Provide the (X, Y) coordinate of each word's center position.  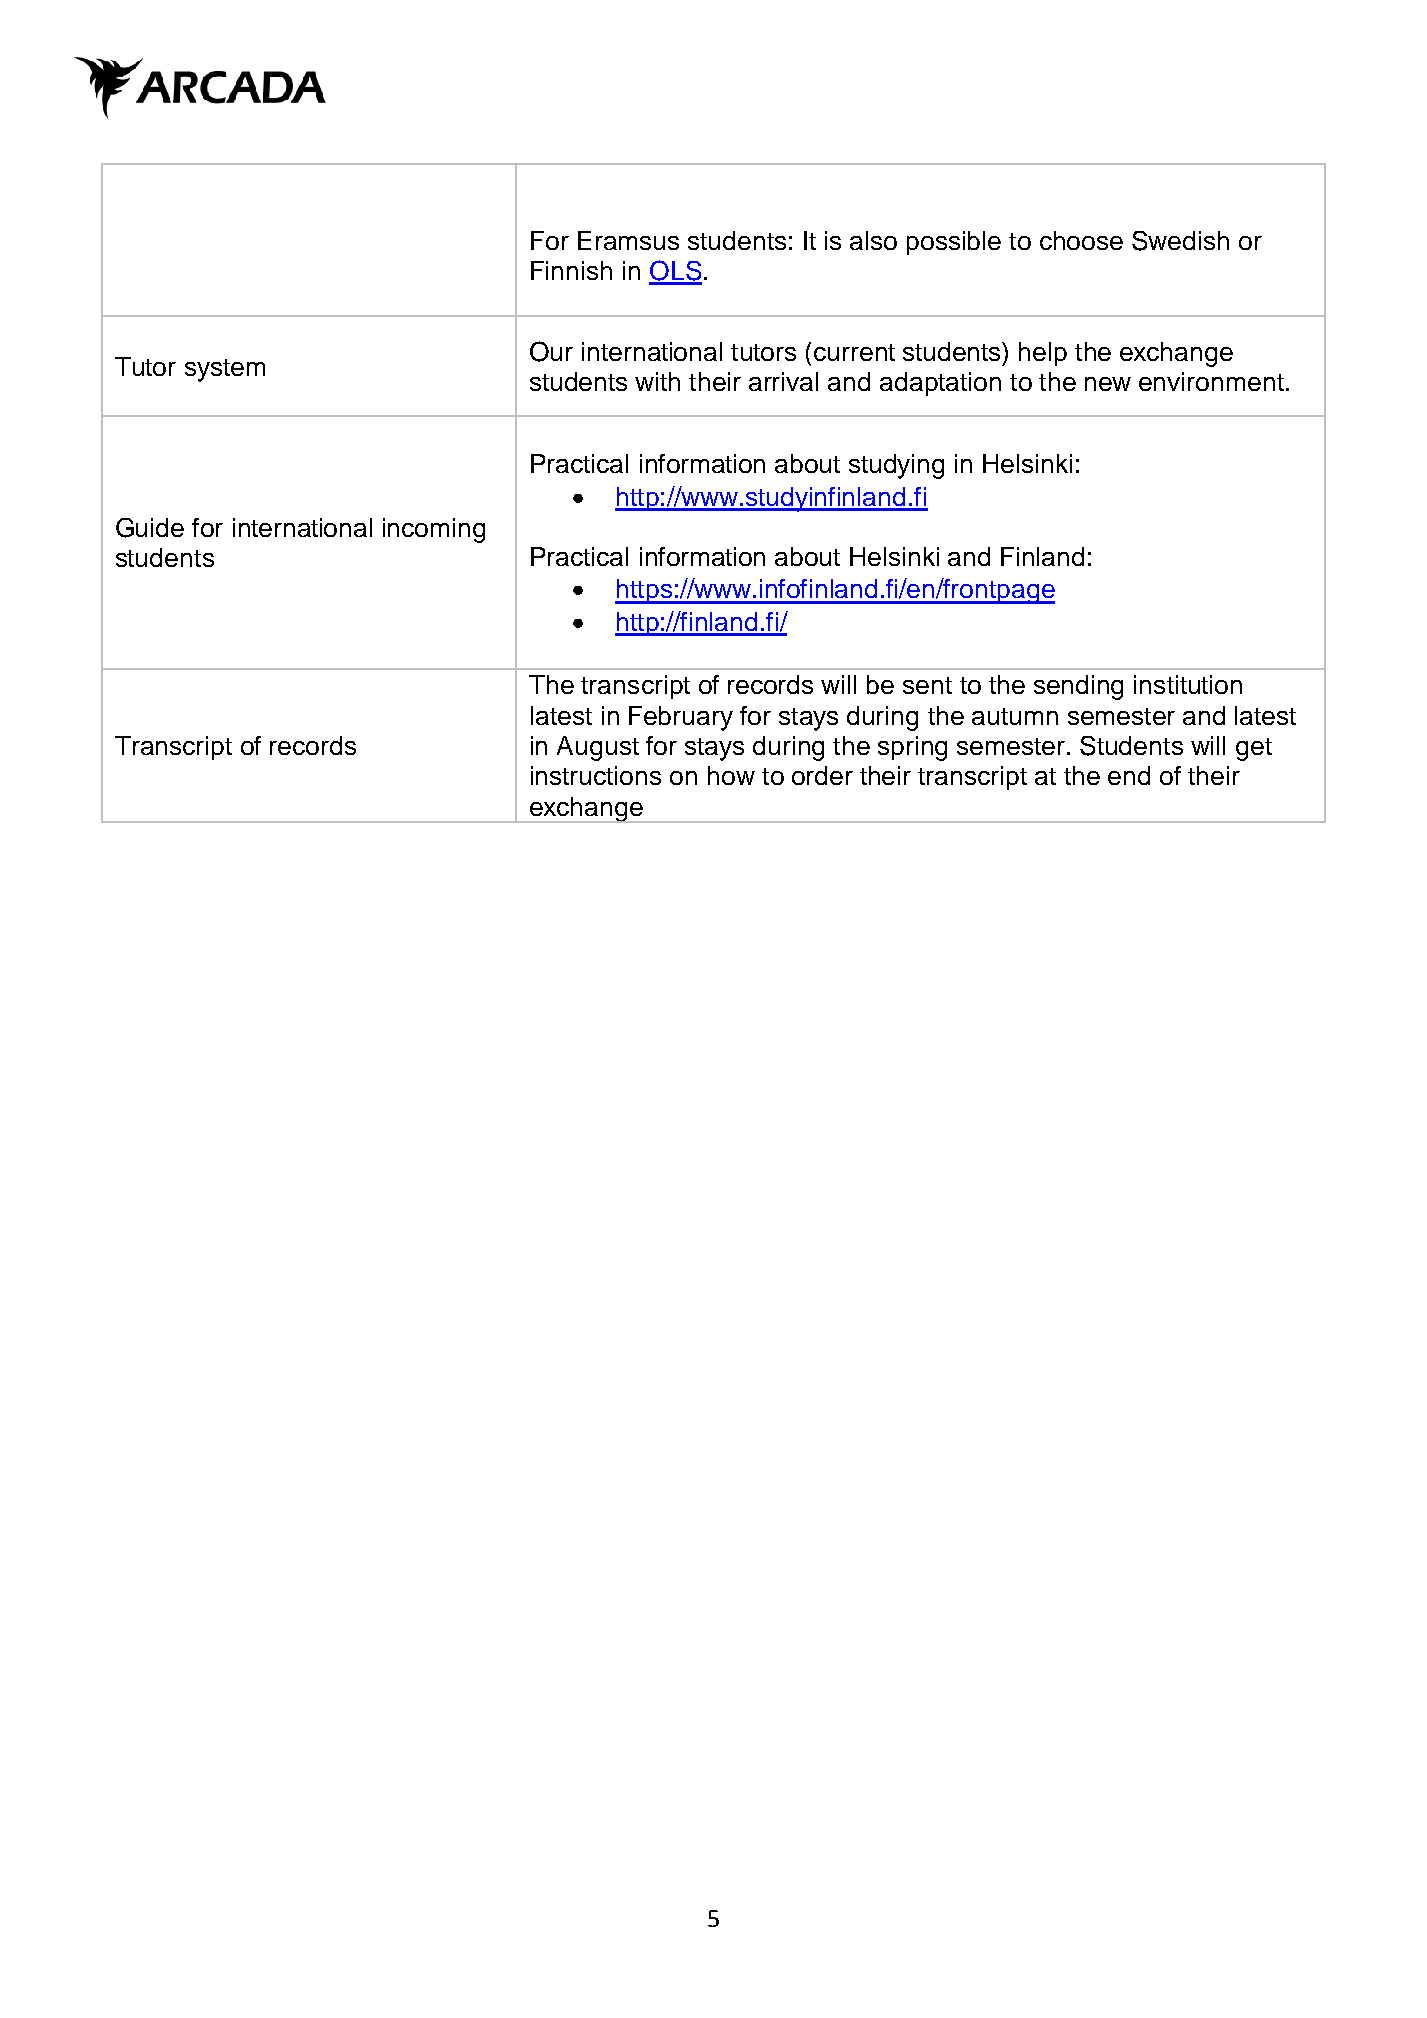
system (225, 370)
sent (927, 685)
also (873, 240)
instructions (596, 775)
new (1108, 384)
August (598, 748)
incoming (434, 530)
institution (1188, 684)
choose (1081, 240)
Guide (150, 528)
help (1043, 354)
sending (1078, 687)
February (681, 718)
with (657, 381)
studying (896, 466)
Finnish (571, 270)
